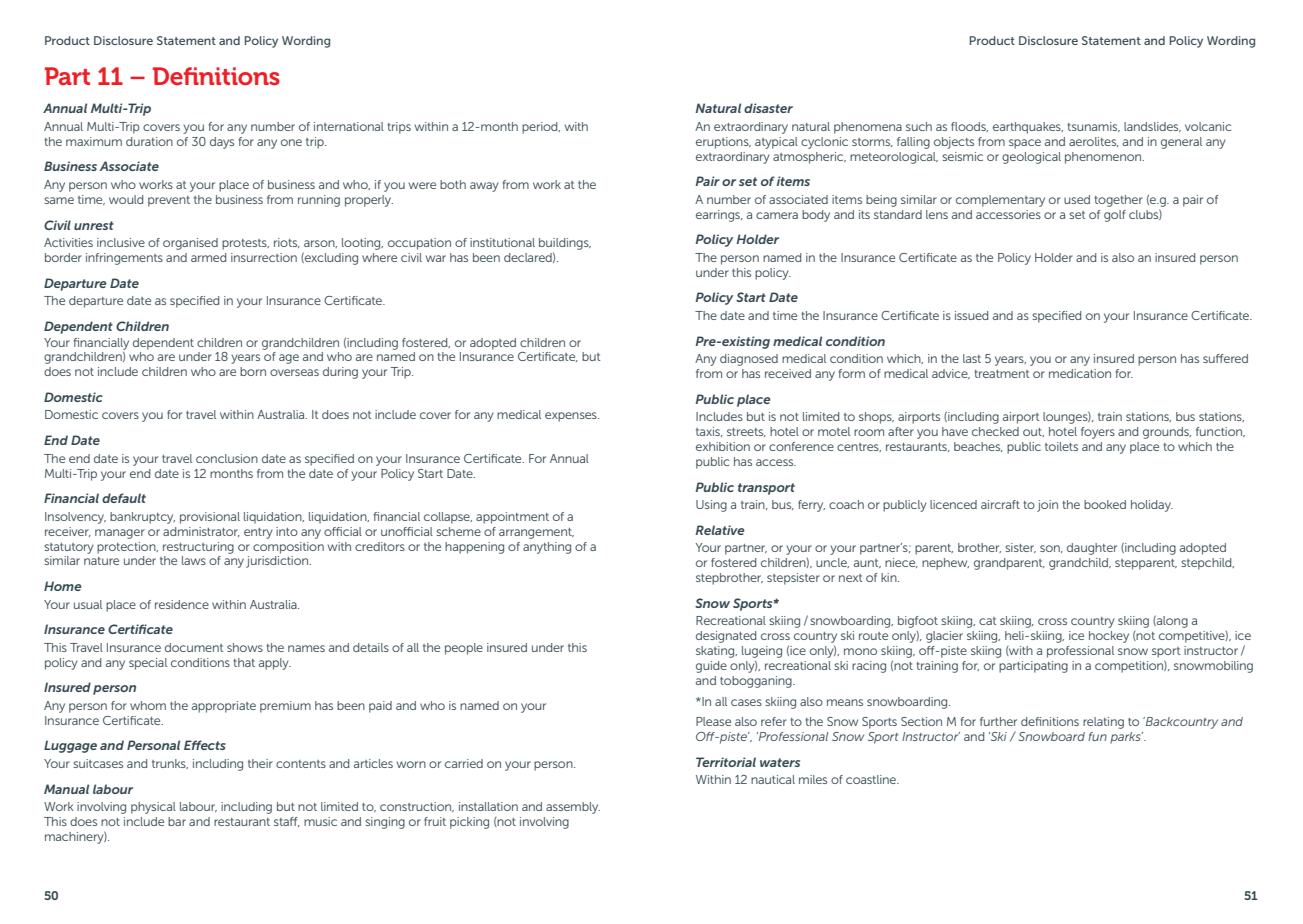 The height and width of the screenshot is (924, 1303). Describe the element at coordinates (1093, 127) in the screenshot. I see `tsunamis` at that location.
